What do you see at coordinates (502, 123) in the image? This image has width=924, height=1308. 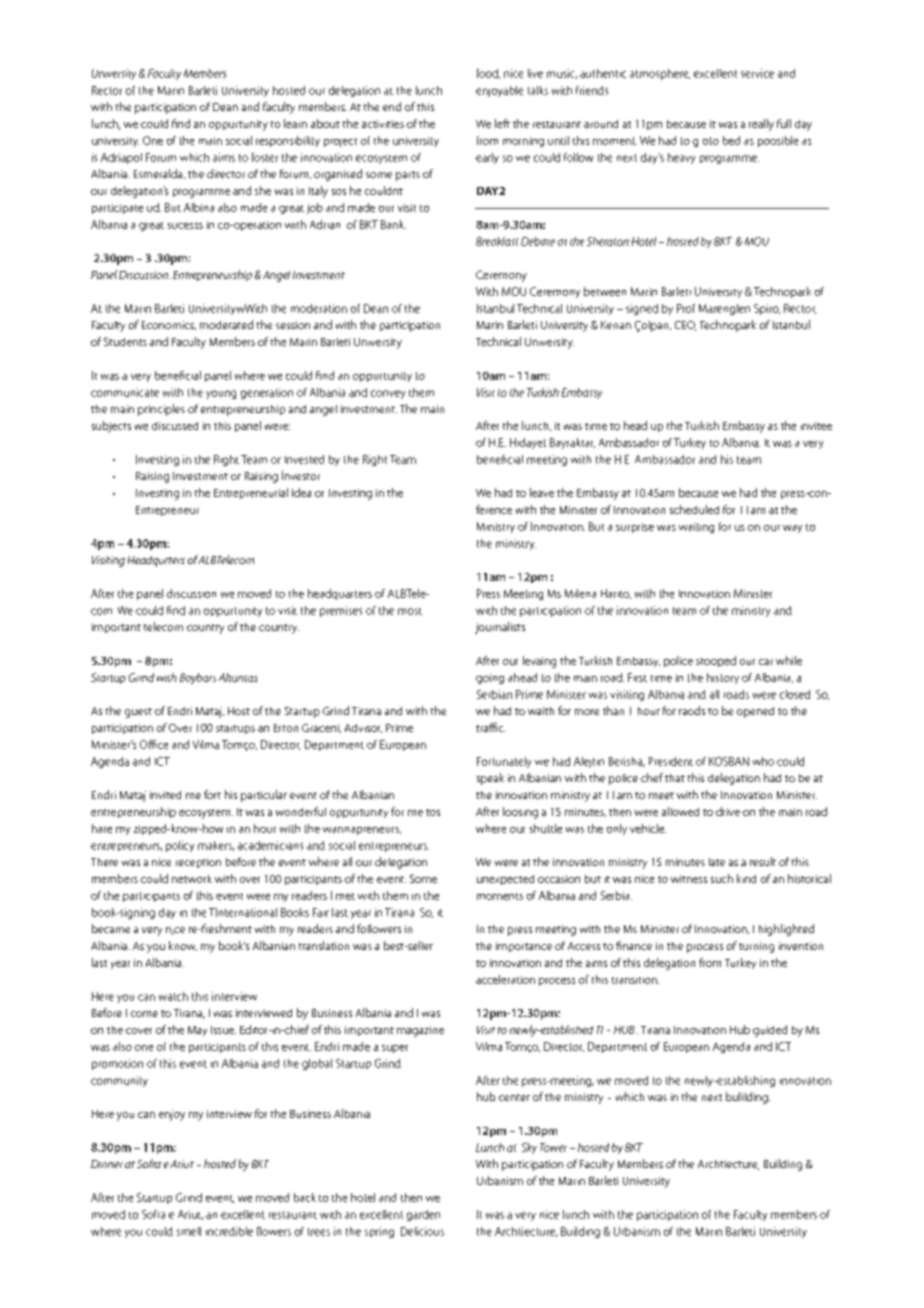 I see `left` at bounding box center [502, 123].
